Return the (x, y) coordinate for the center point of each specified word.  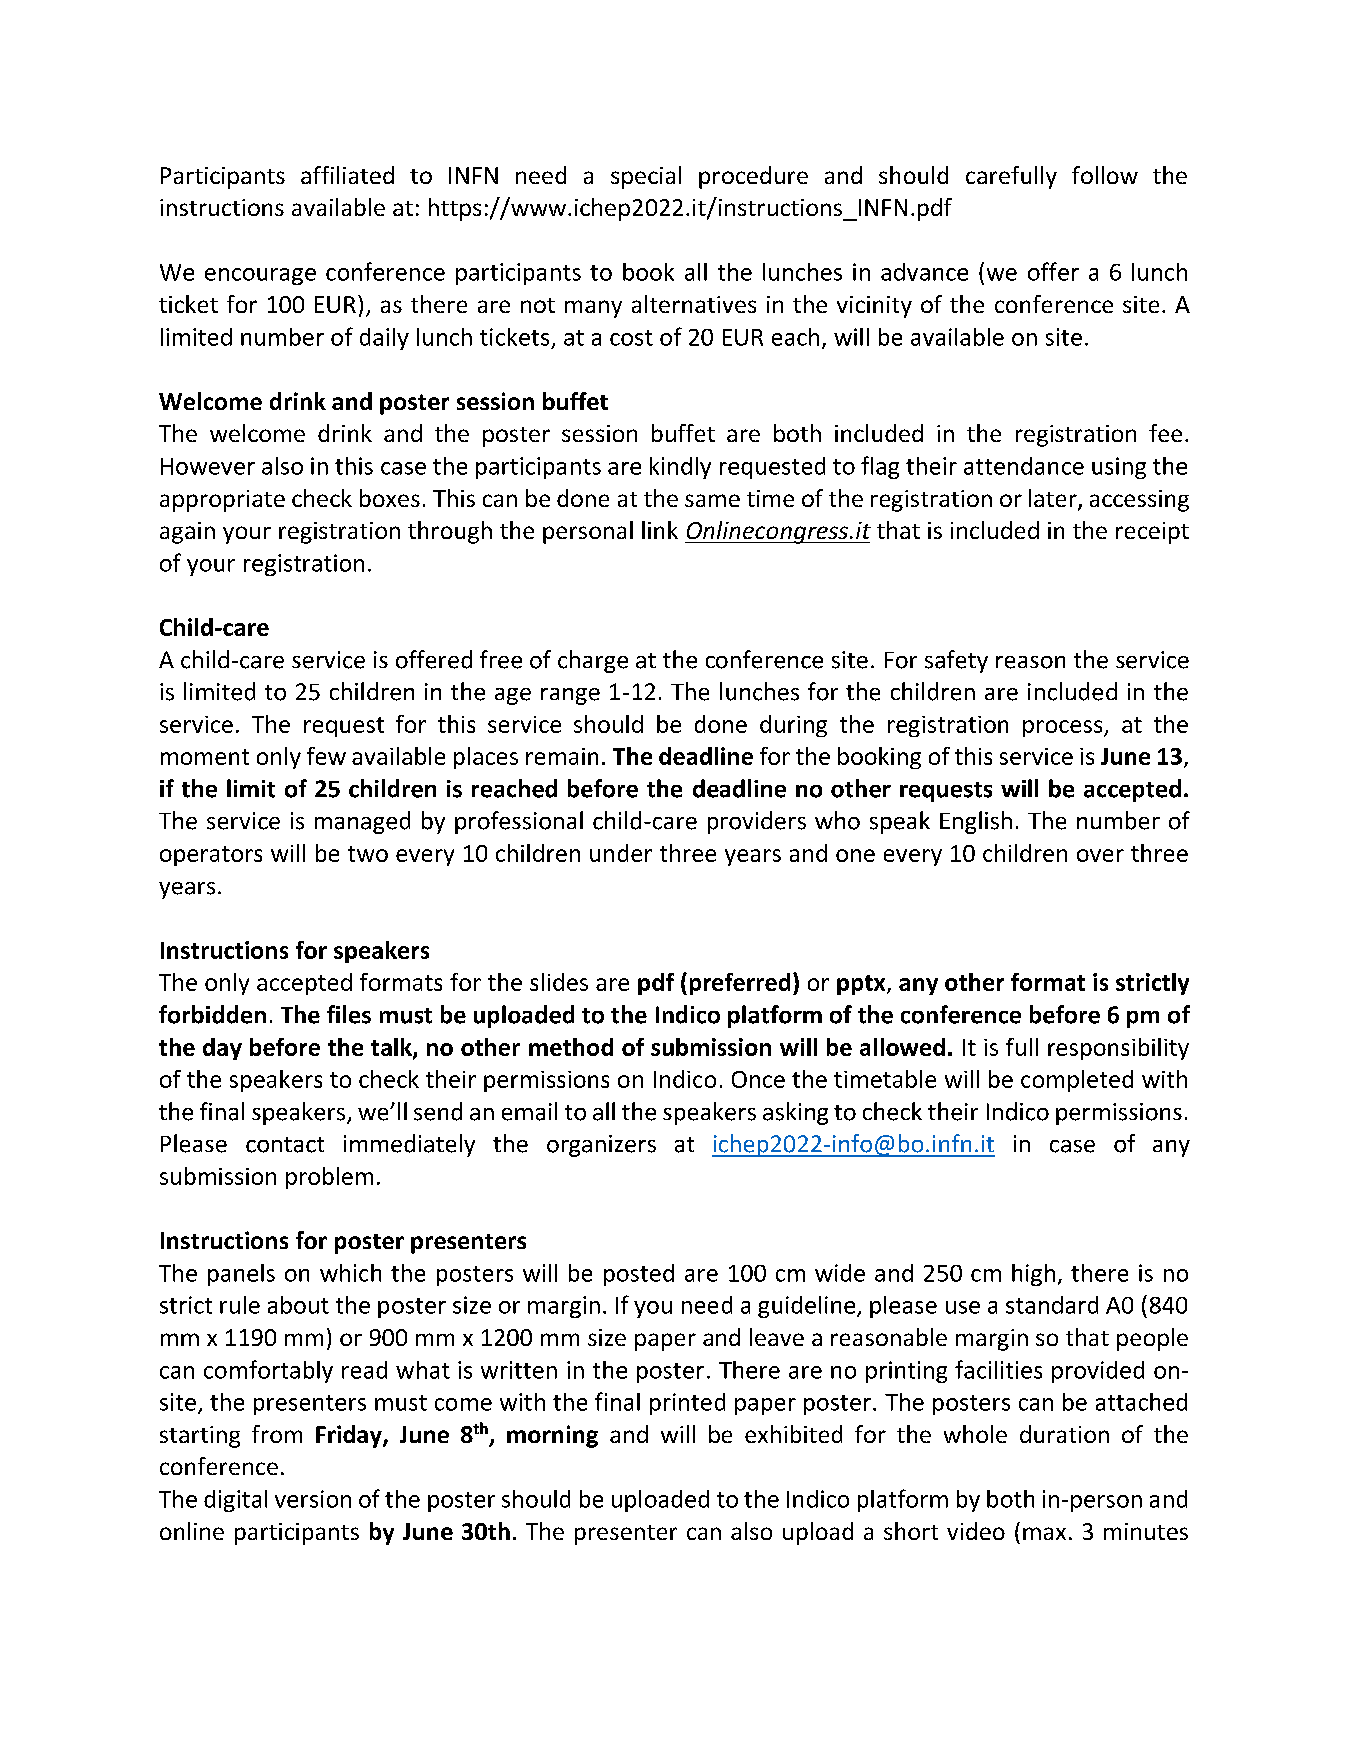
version (313, 1499)
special (646, 177)
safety (956, 661)
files (349, 1014)
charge (593, 661)
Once (758, 1079)
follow (1105, 175)
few (326, 756)
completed (1077, 1081)
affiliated (347, 175)
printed (687, 1404)
